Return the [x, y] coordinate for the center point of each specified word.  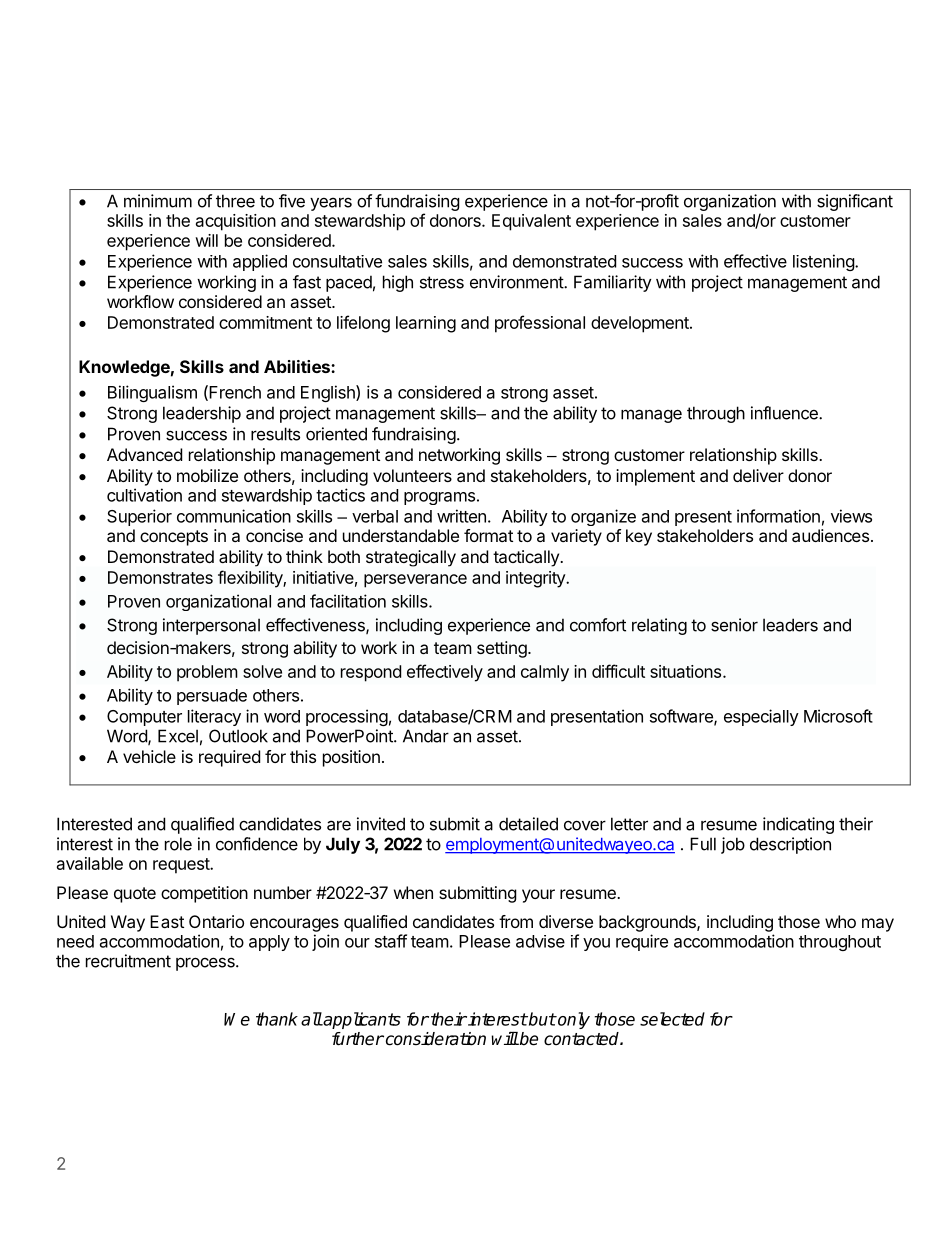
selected [672, 1019]
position [351, 758]
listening [824, 262]
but [541, 1019]
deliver [758, 475]
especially [761, 717]
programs [439, 498]
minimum [158, 201]
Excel [178, 736]
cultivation [144, 495]
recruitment [128, 961]
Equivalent [531, 222]
